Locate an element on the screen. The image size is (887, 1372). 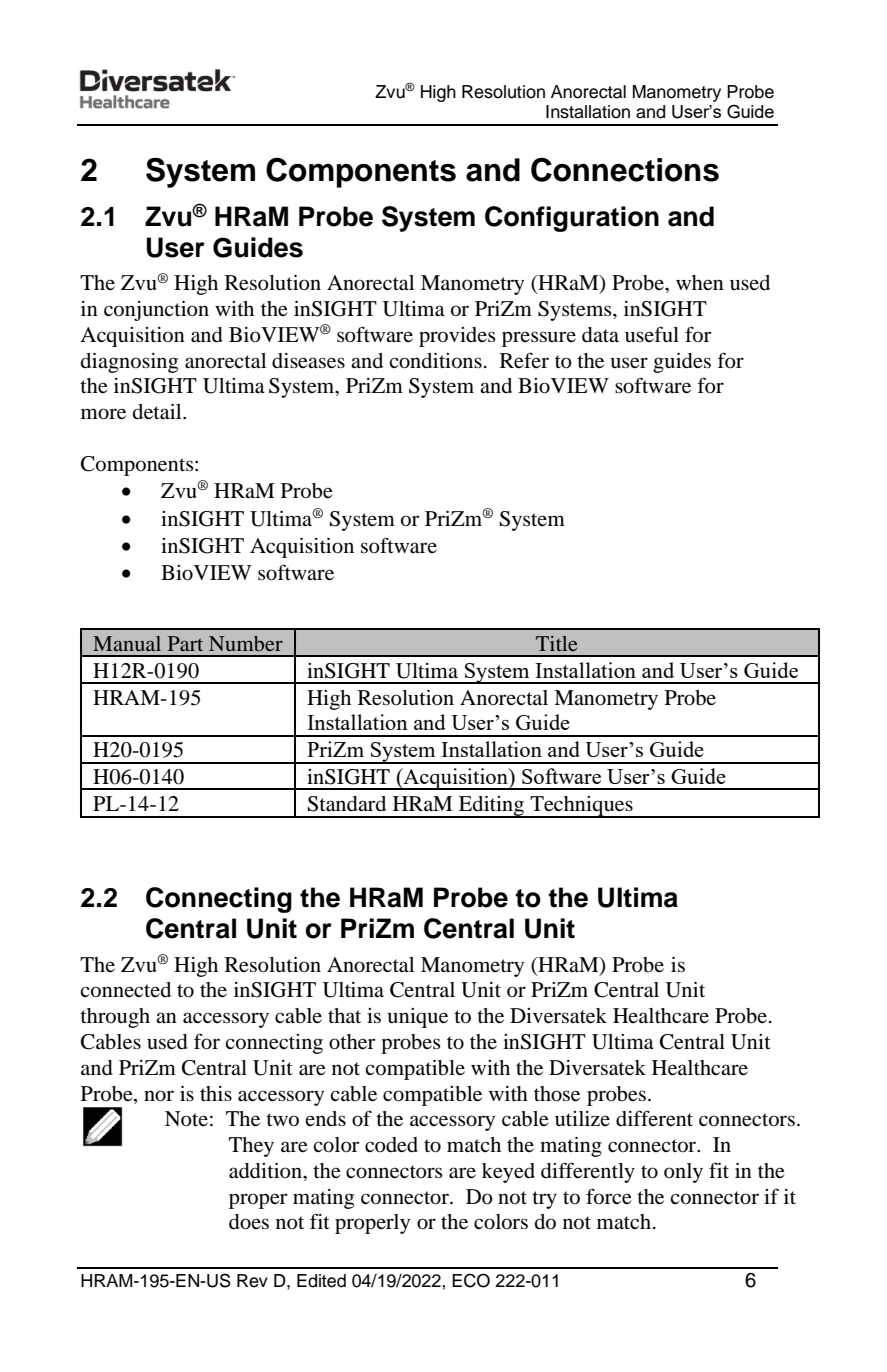
does is located at coordinates (249, 1222).
